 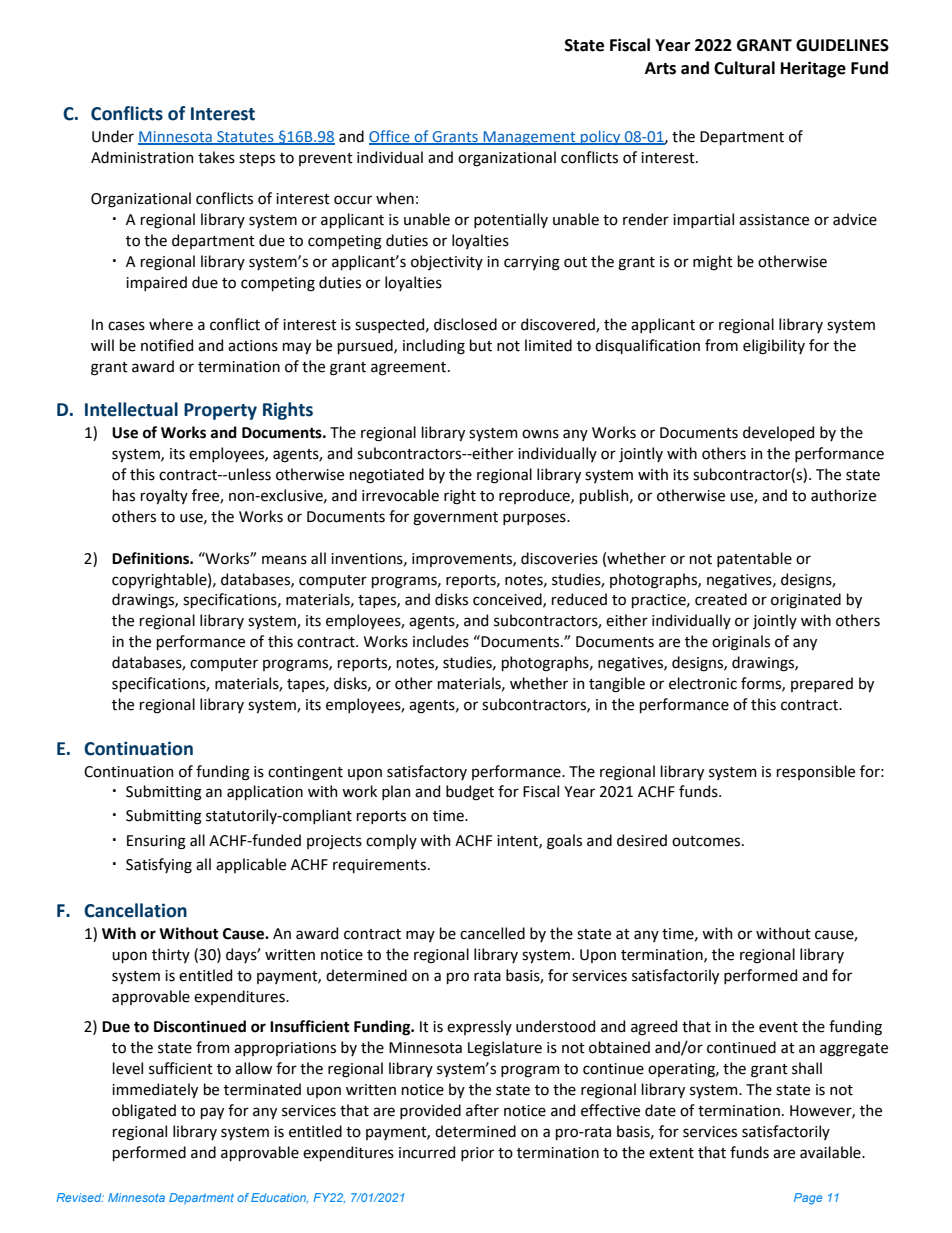 What do you see at coordinates (540, 434) in the image?
I see `owns` at bounding box center [540, 434].
